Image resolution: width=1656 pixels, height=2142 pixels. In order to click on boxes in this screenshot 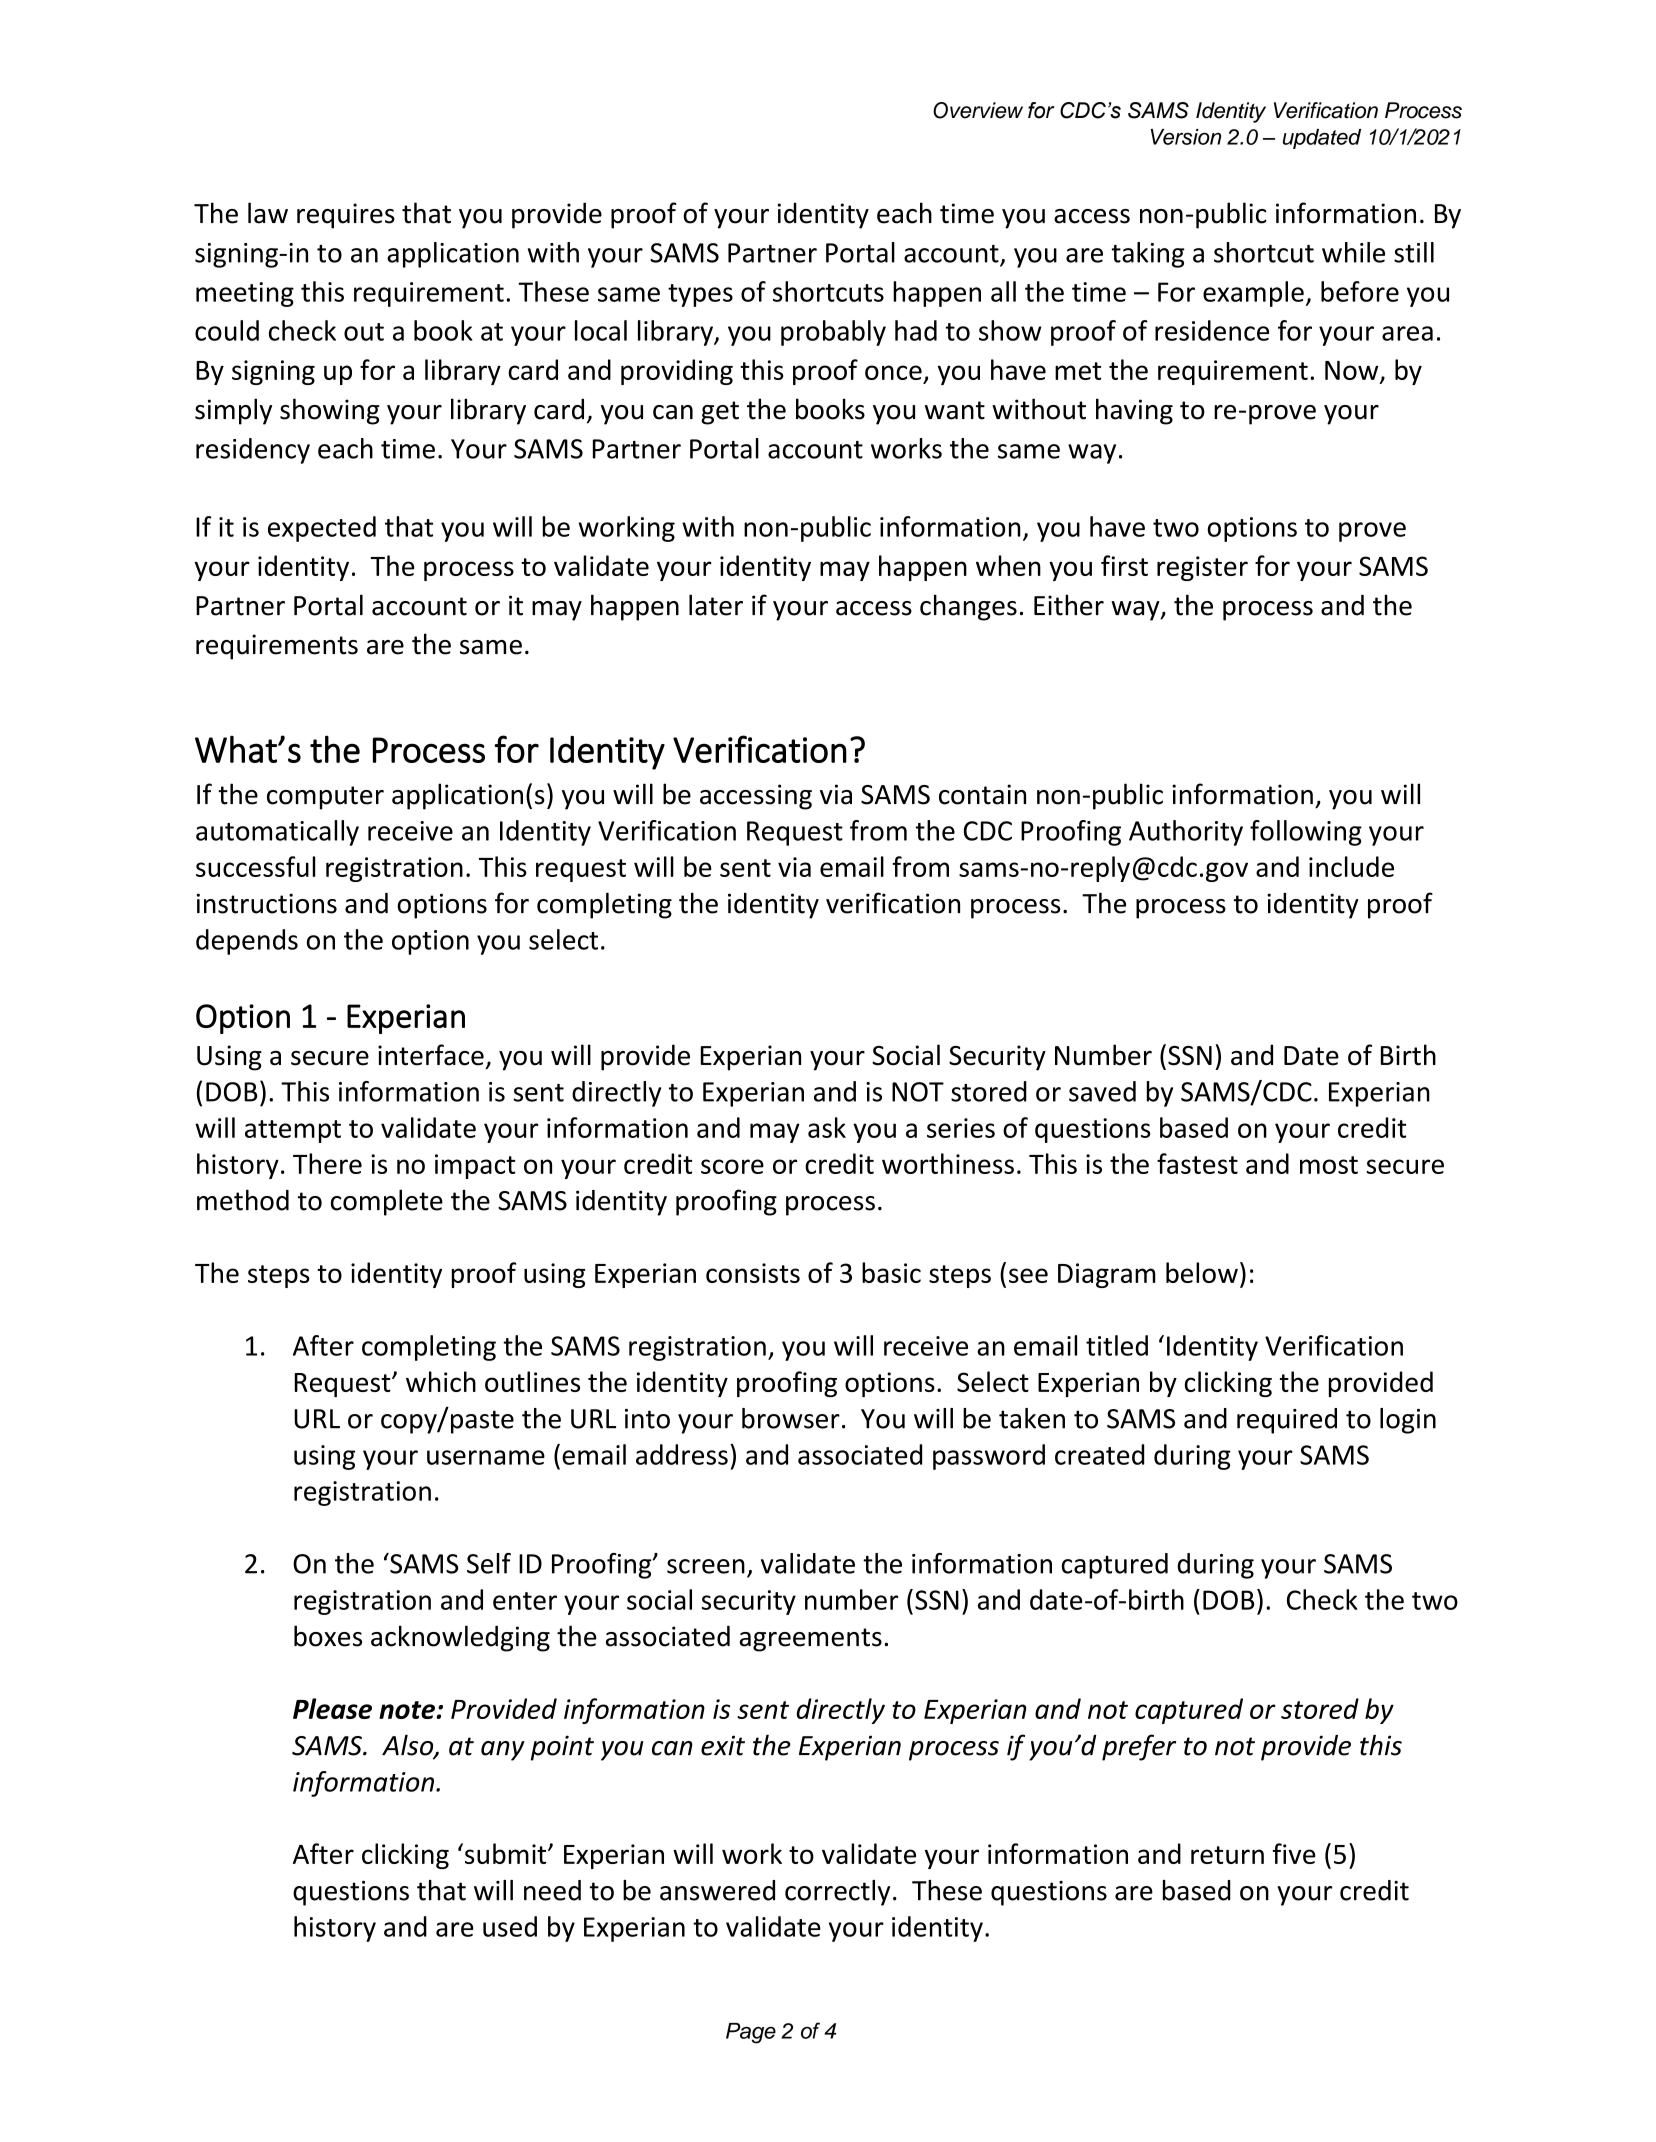, I will do `click(328, 1636)`.
